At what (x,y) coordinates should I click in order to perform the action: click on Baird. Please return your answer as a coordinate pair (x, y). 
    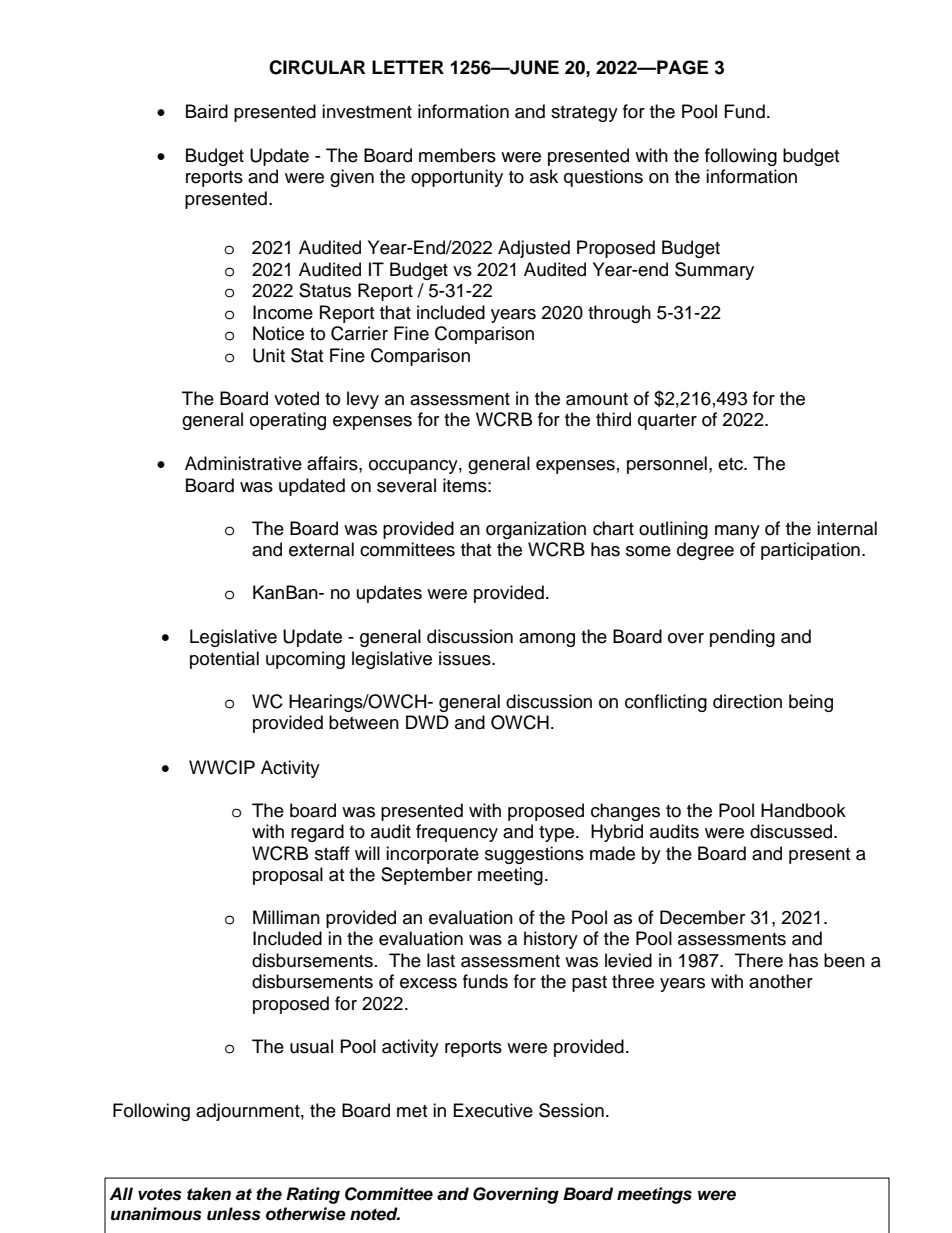
    Looking at the image, I should click on (207, 111).
